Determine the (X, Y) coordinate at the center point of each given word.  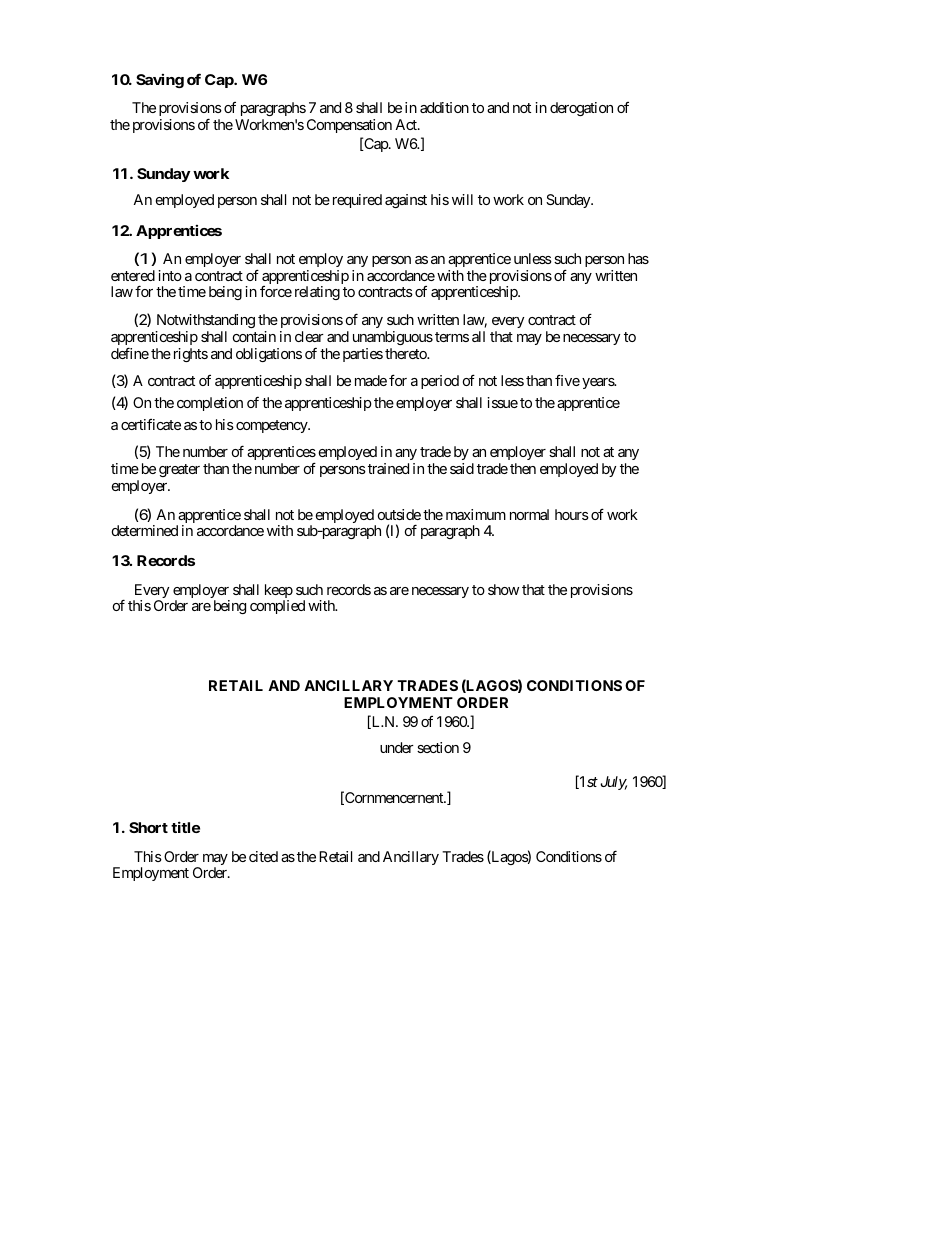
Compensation (349, 126)
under (397, 747)
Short (148, 827)
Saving (160, 81)
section (438, 747)
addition (444, 107)
